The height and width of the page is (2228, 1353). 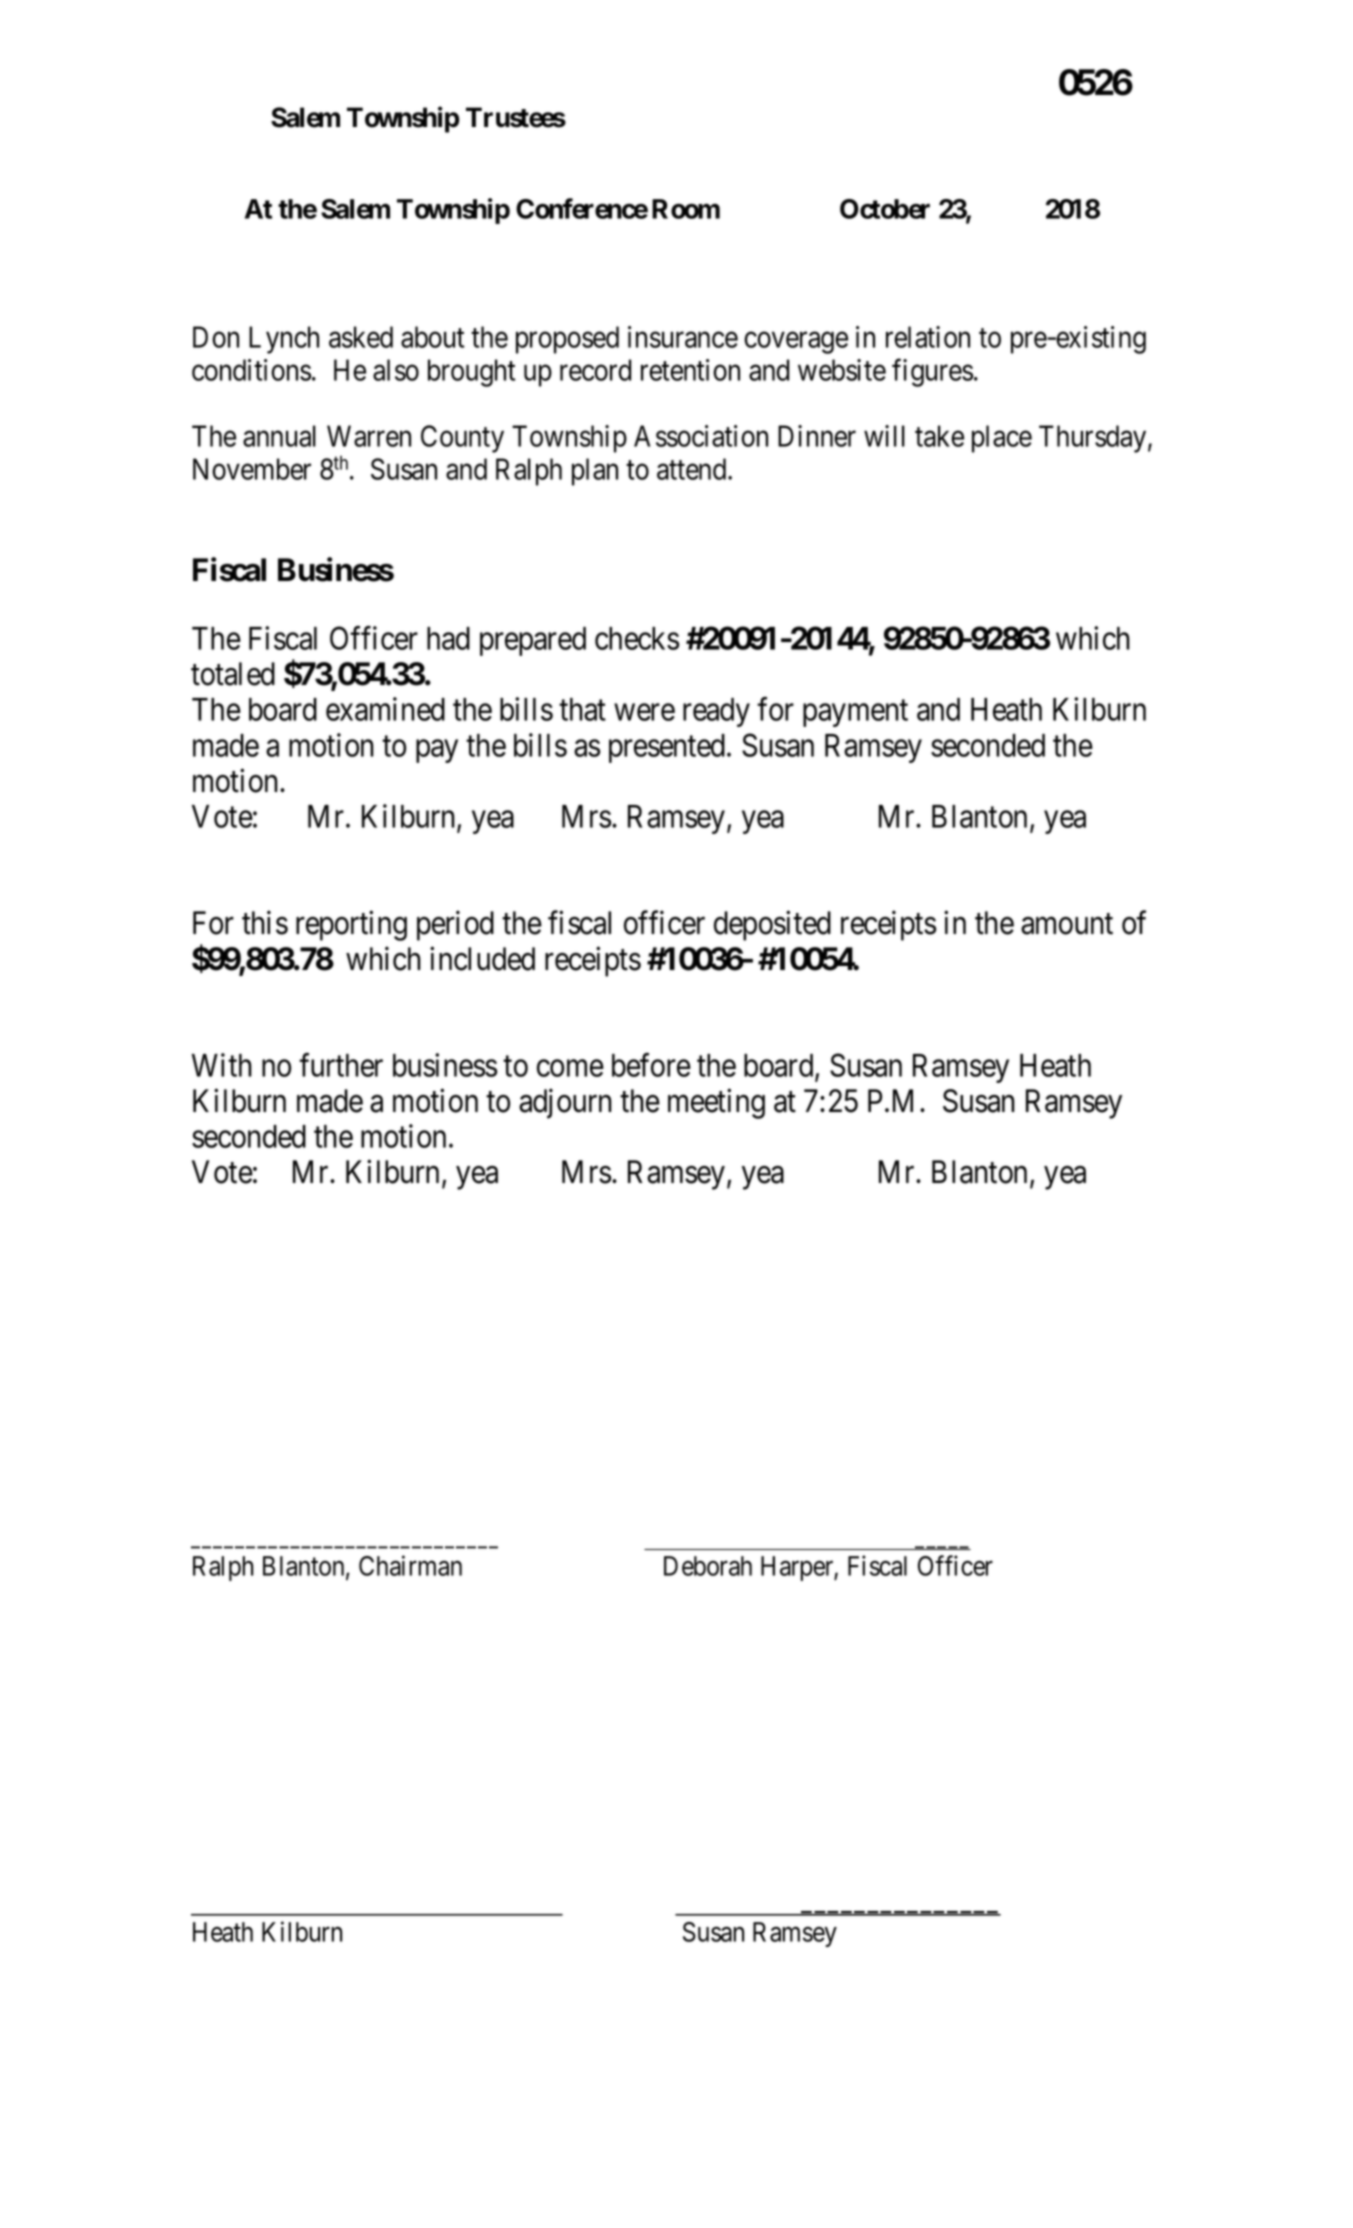 What do you see at coordinates (708, 1566) in the page?
I see `Deborah` at bounding box center [708, 1566].
